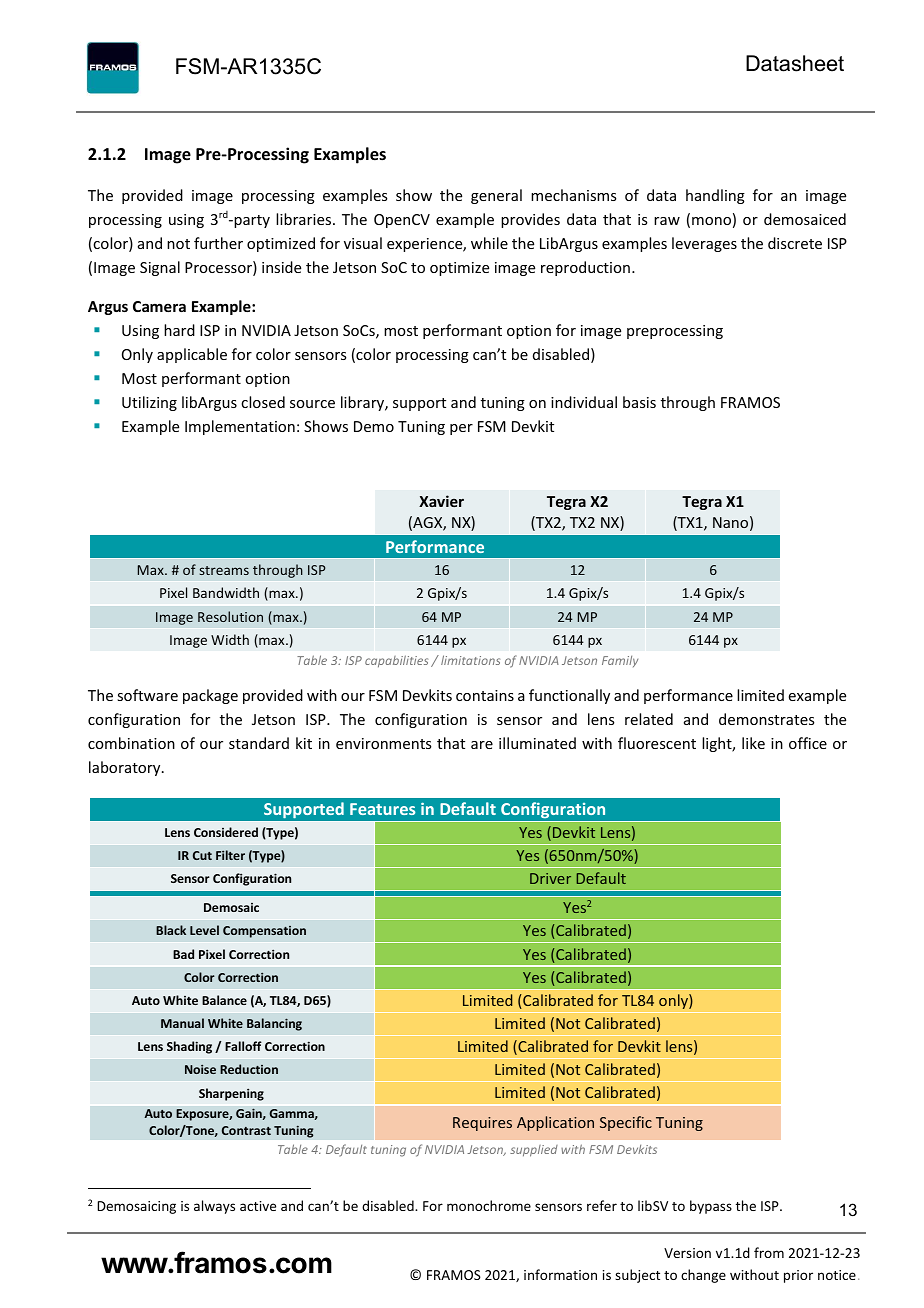  I want to click on further, so click(218, 243).
